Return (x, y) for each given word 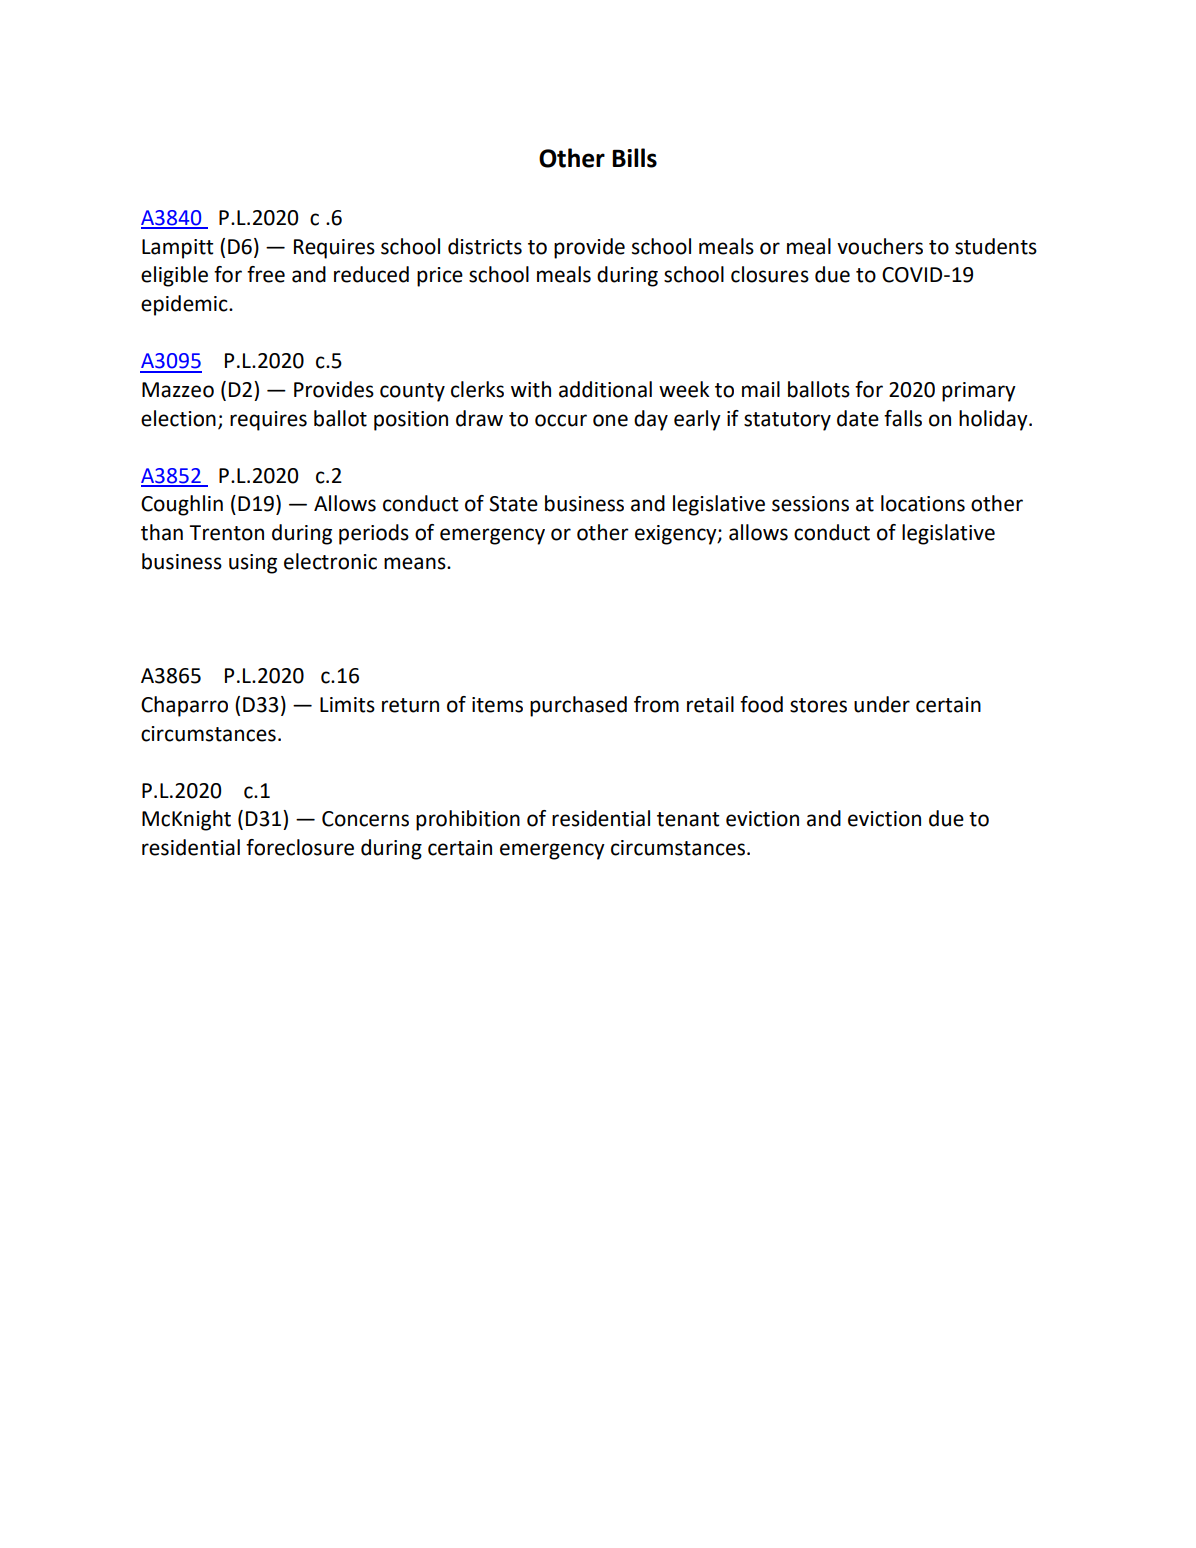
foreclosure (300, 847)
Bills (634, 158)
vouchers (880, 246)
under (882, 704)
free (266, 274)
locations (923, 503)
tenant (688, 819)
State (513, 504)
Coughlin (182, 505)
